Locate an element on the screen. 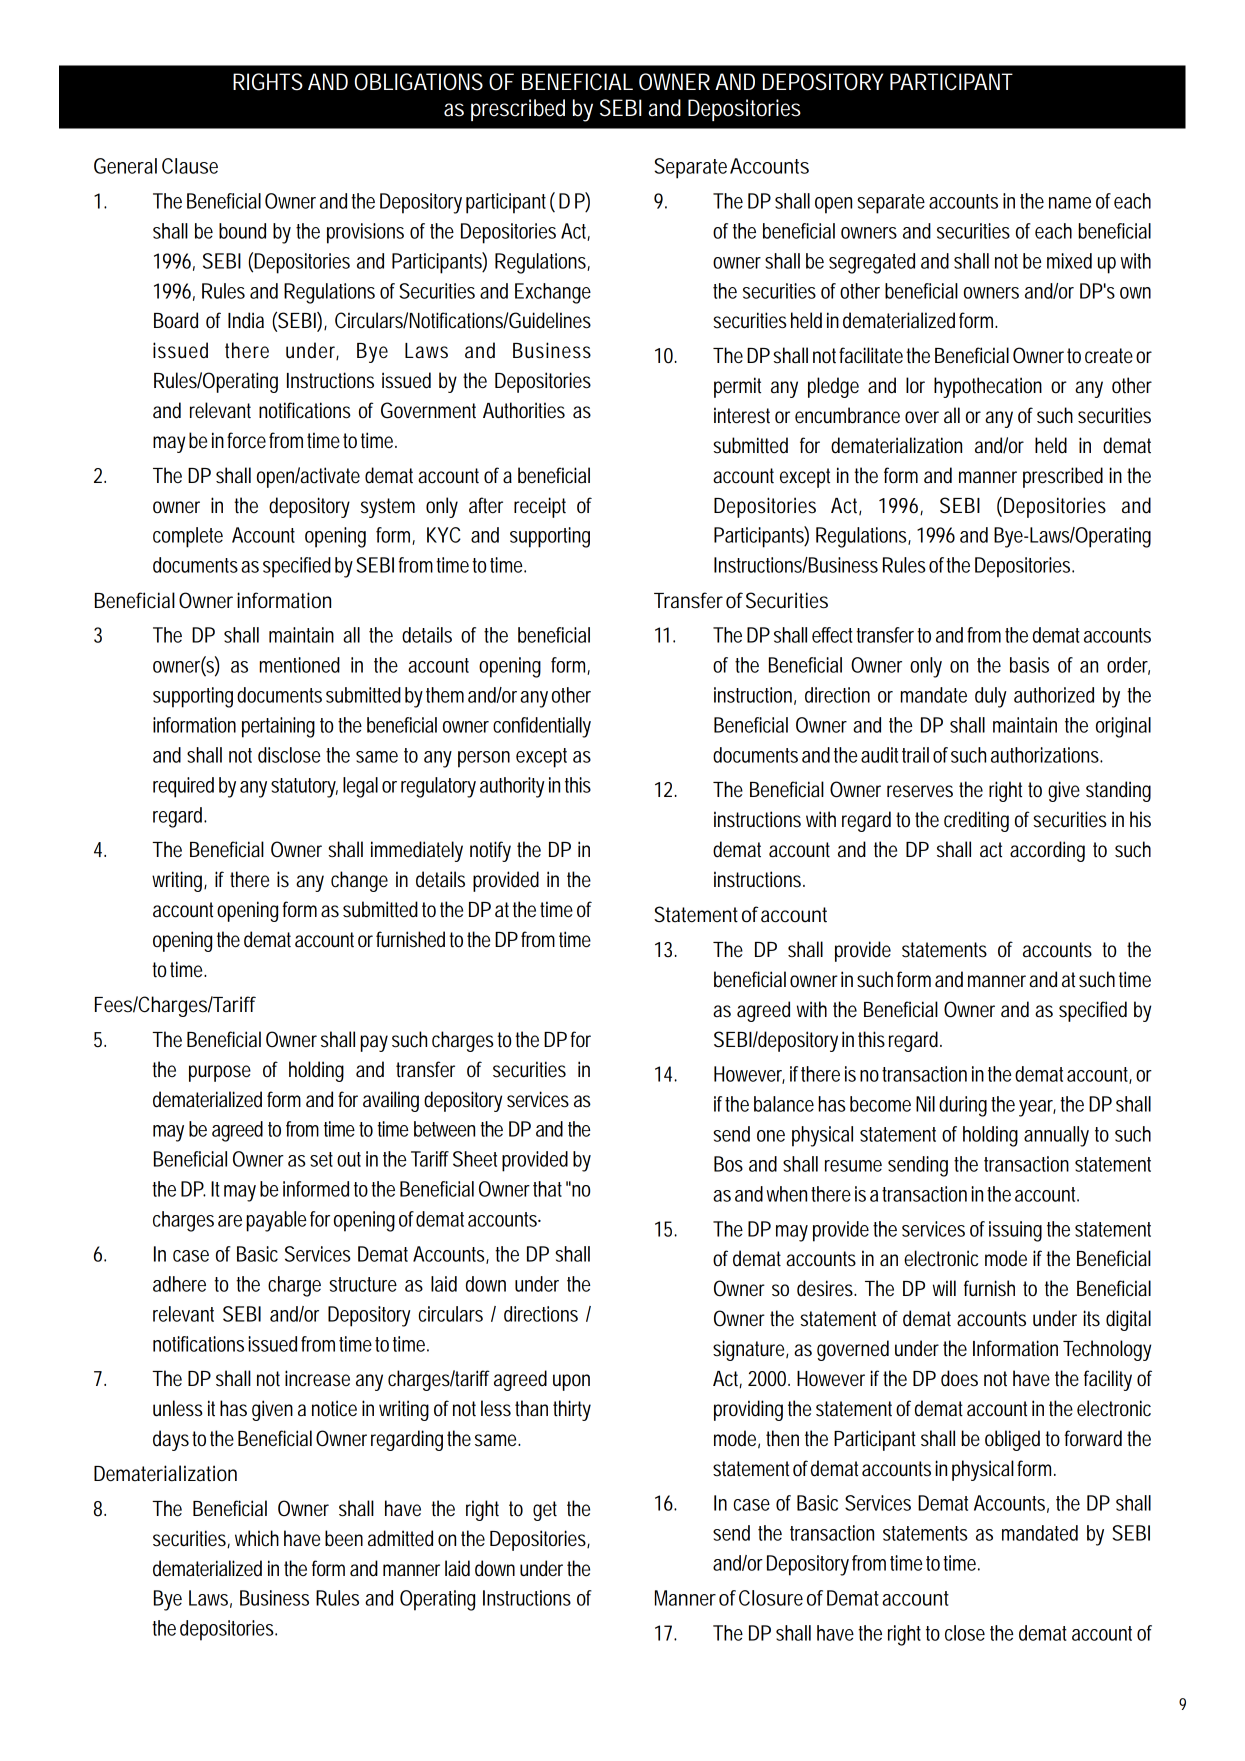 The image size is (1245, 1761). which is located at coordinates (257, 1538).
